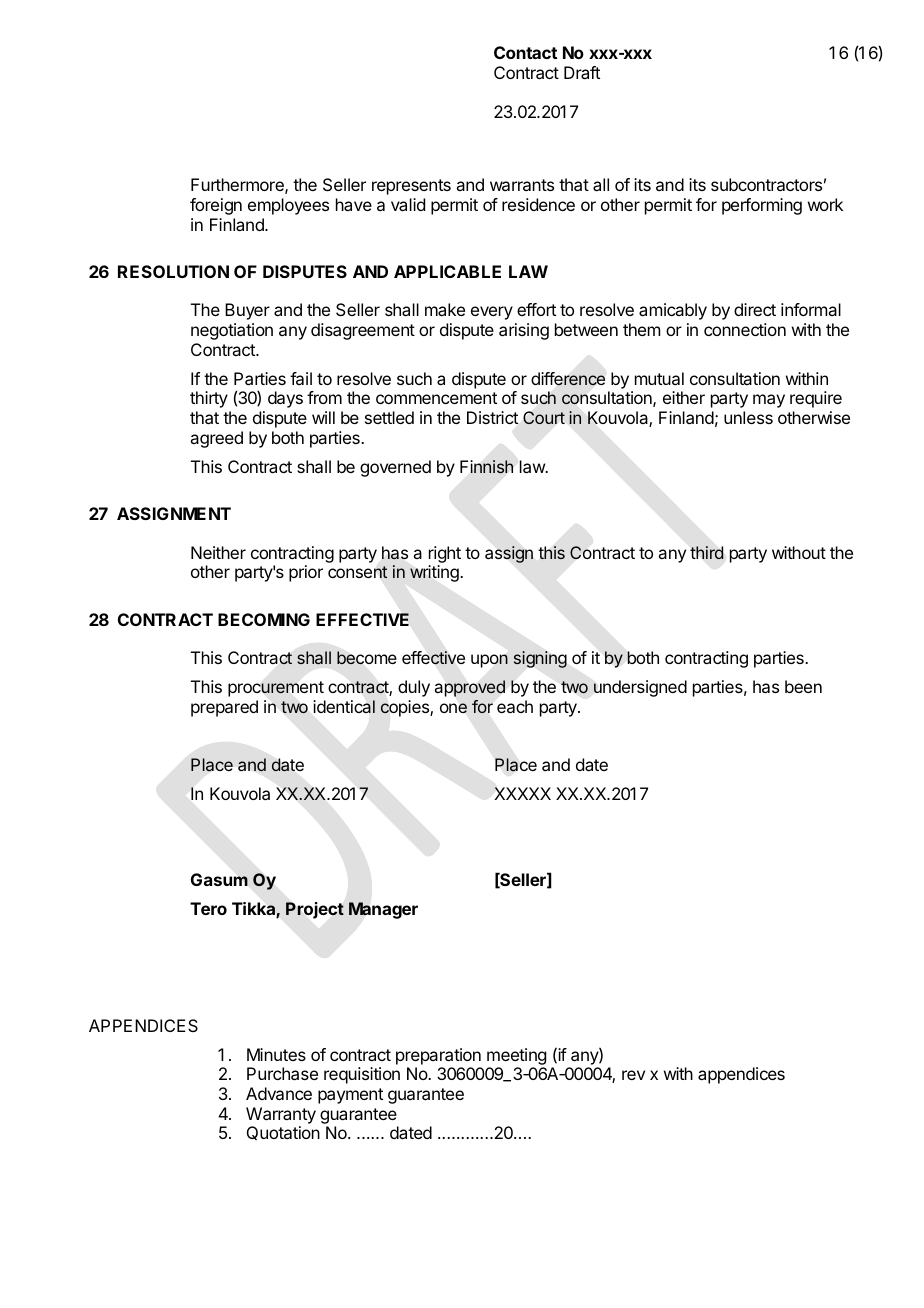 This page has height=1308, width=924. What do you see at coordinates (762, 206) in the page?
I see `performing` at bounding box center [762, 206].
